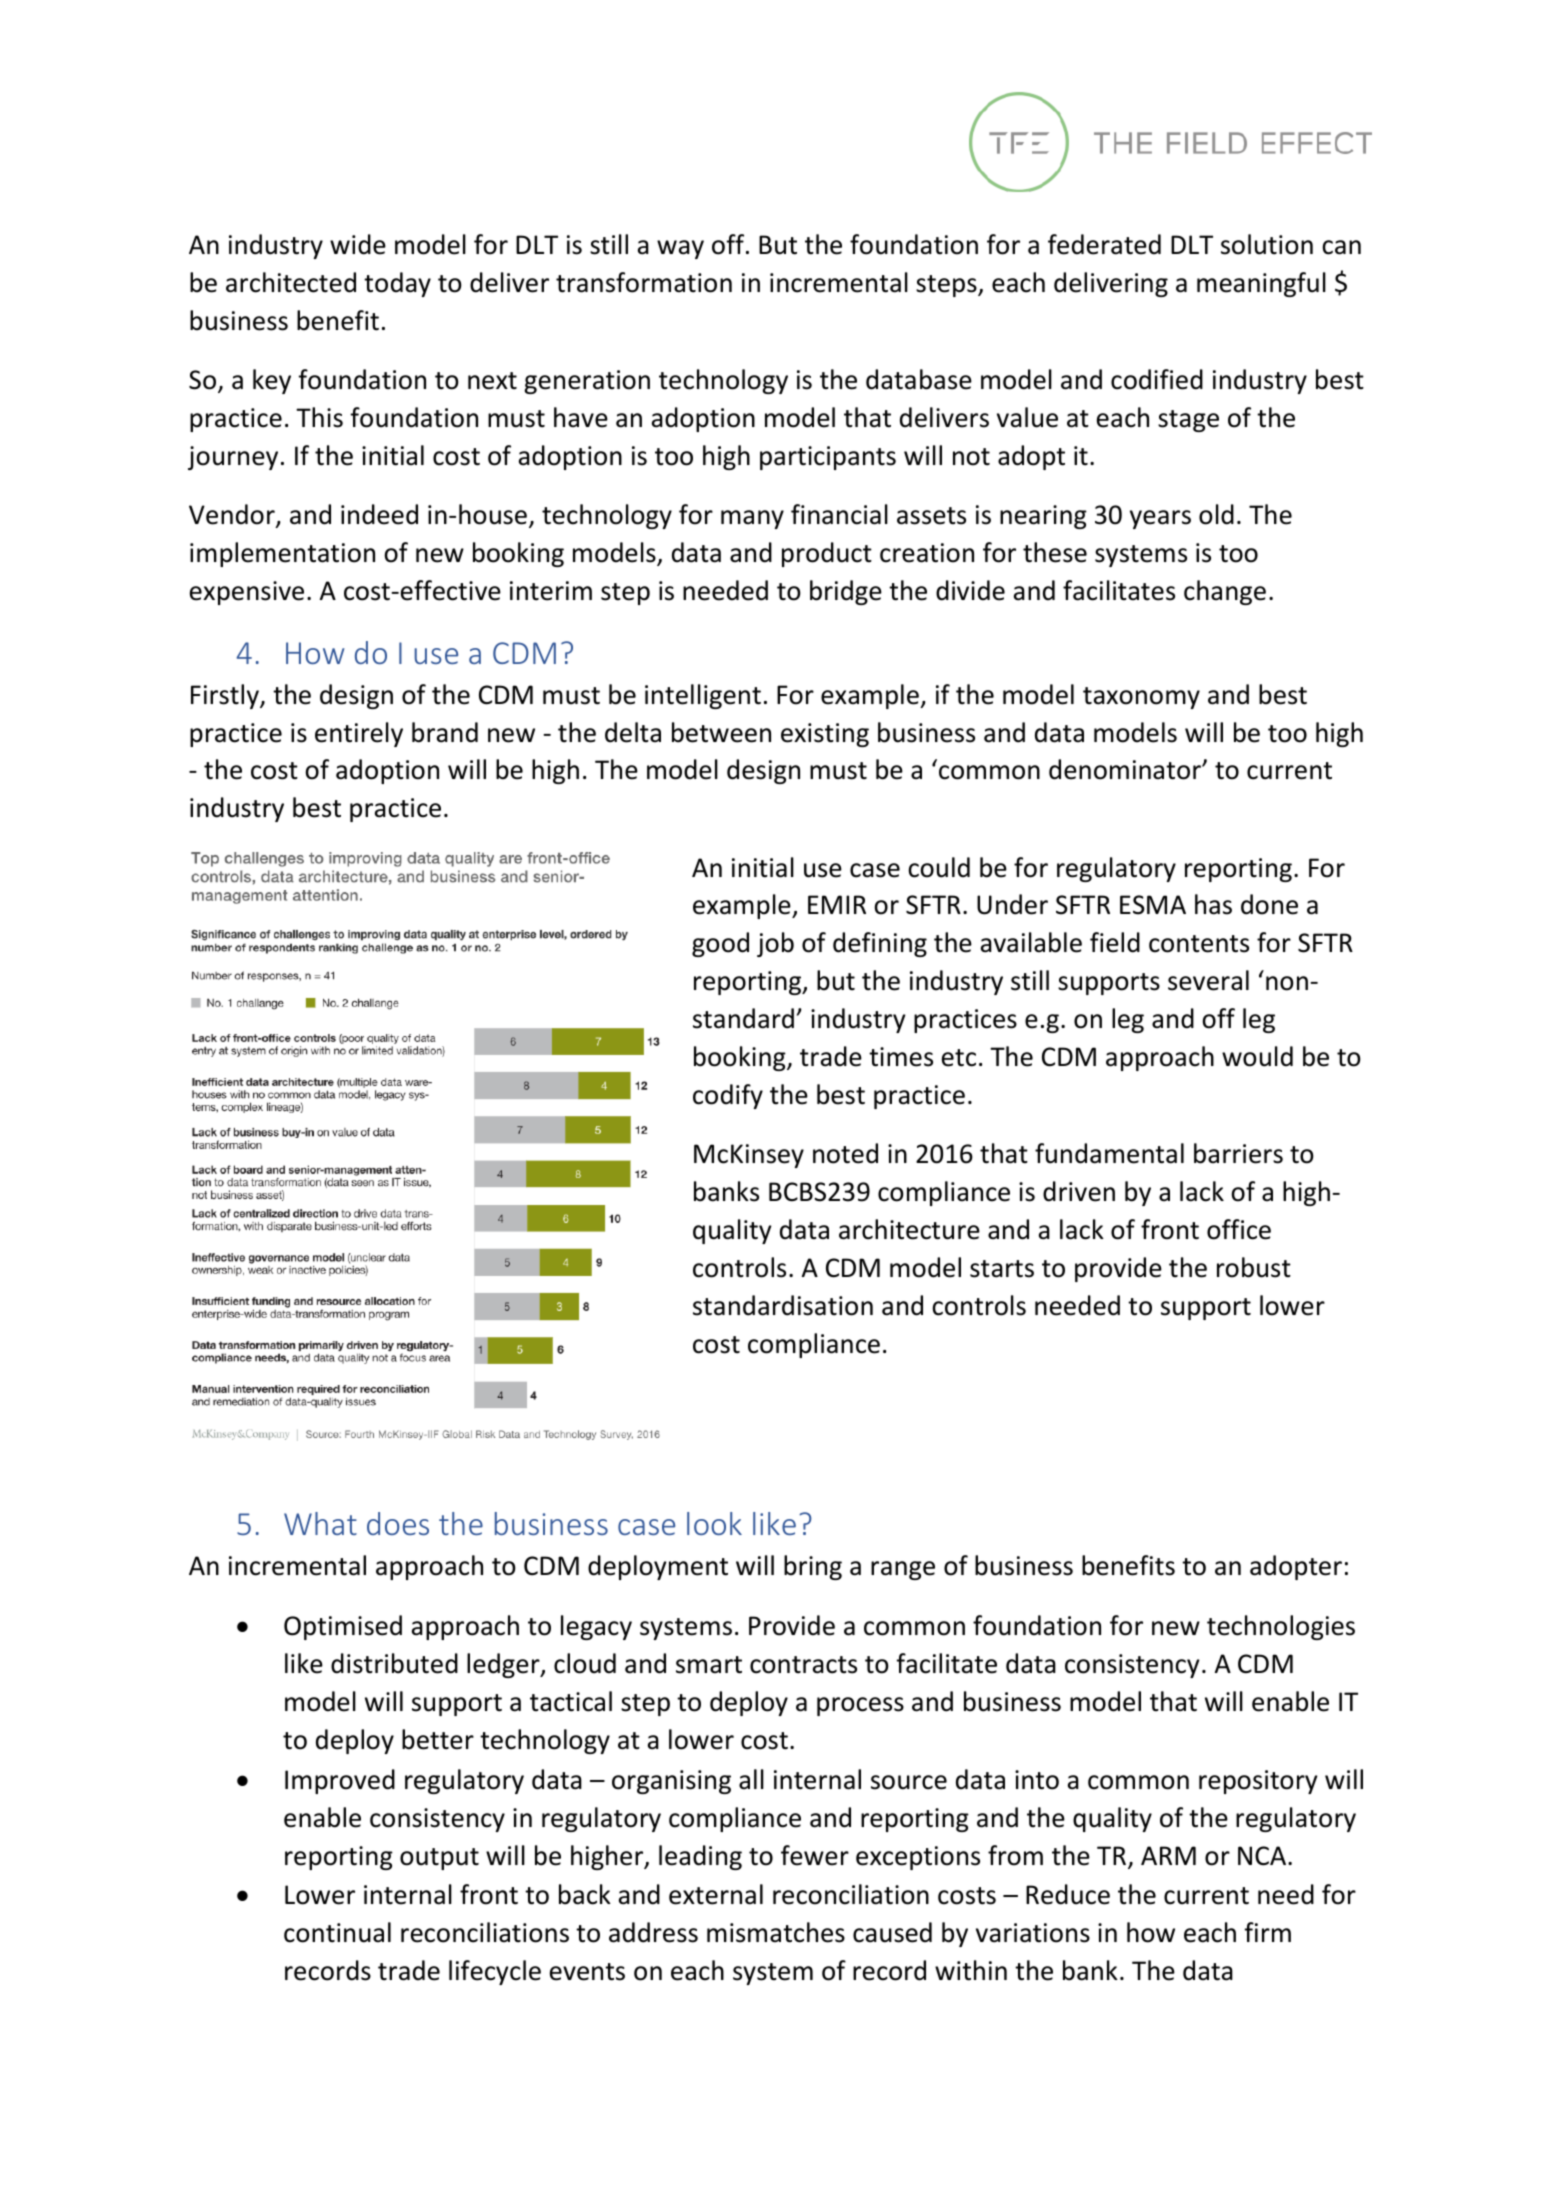  What do you see at coordinates (680, 249) in the image?
I see `way` at bounding box center [680, 249].
